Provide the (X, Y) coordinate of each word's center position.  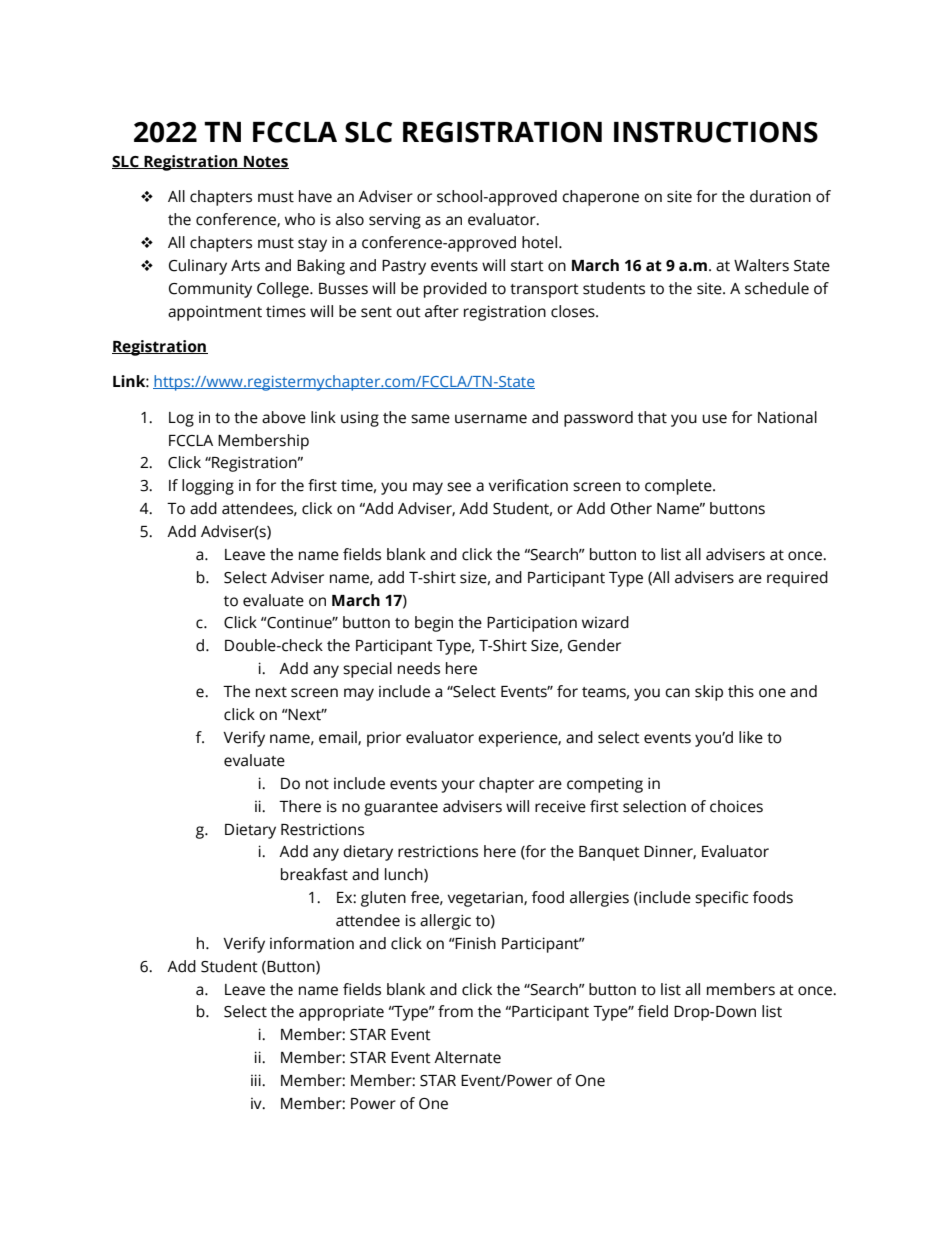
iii (257, 1080)
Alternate (467, 1057)
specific (721, 899)
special (367, 670)
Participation (532, 624)
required (797, 579)
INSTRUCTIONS (716, 132)
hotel (539, 242)
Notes (265, 162)
